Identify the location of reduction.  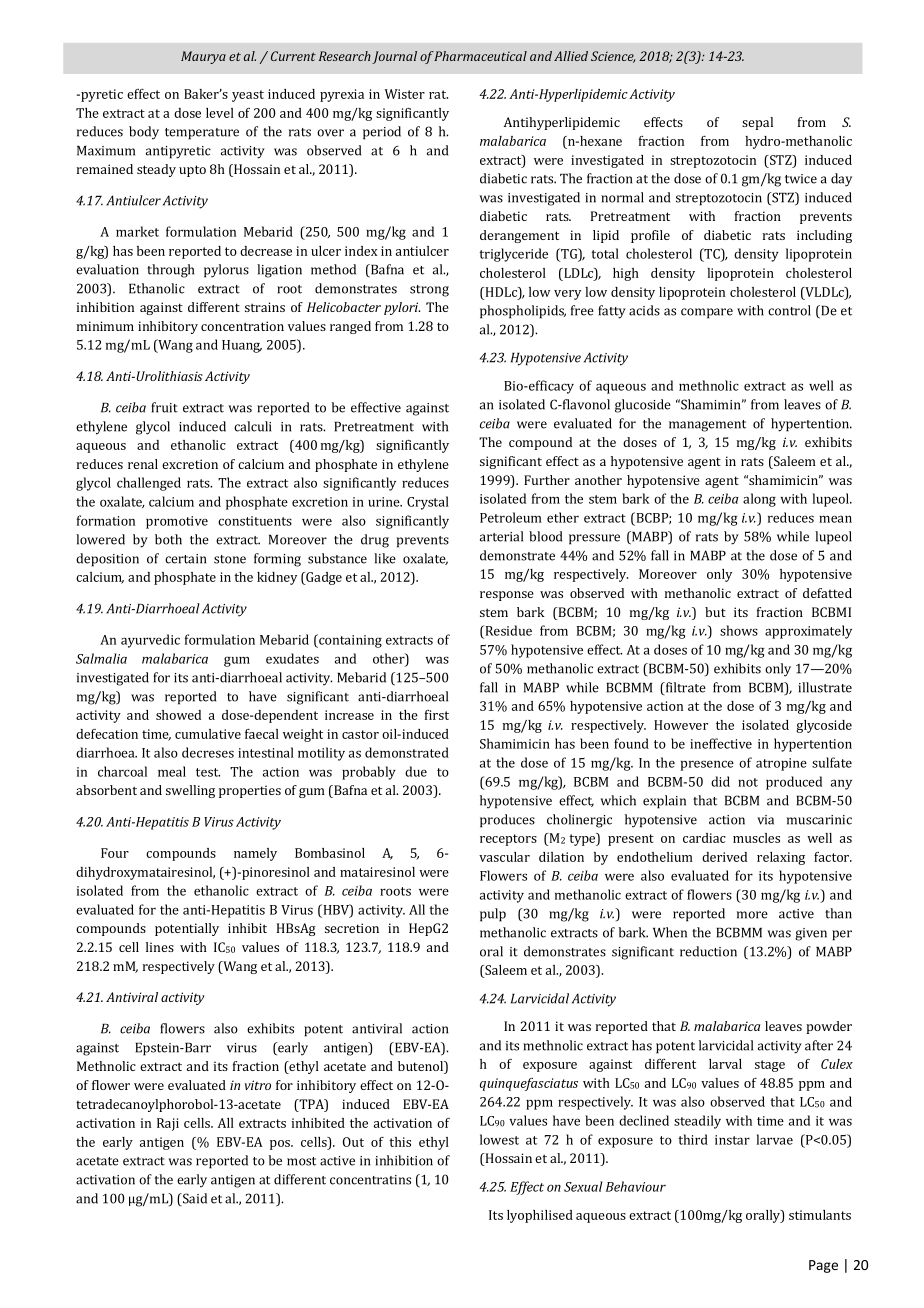
(708, 951).
